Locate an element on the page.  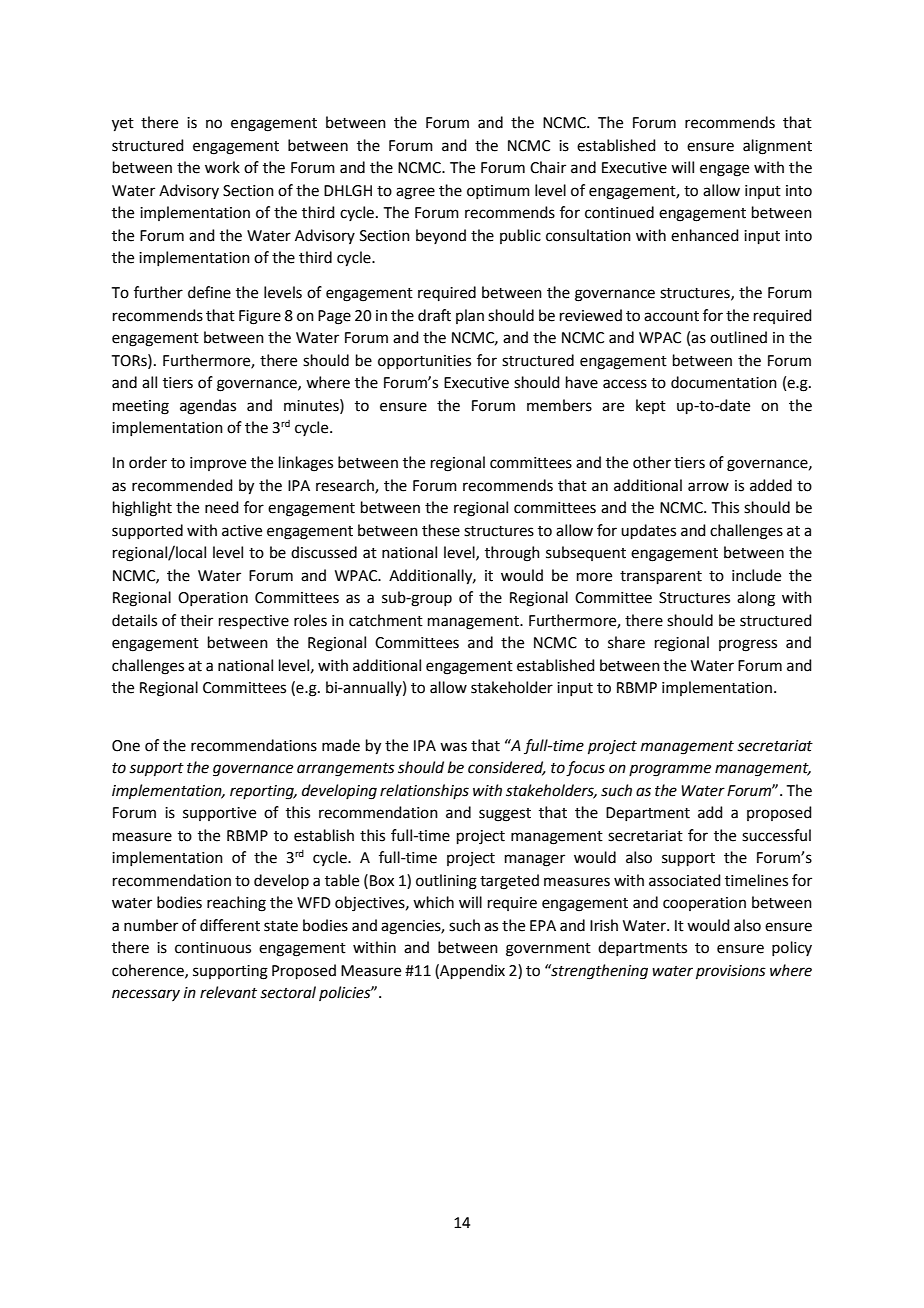
work is located at coordinates (222, 167).
